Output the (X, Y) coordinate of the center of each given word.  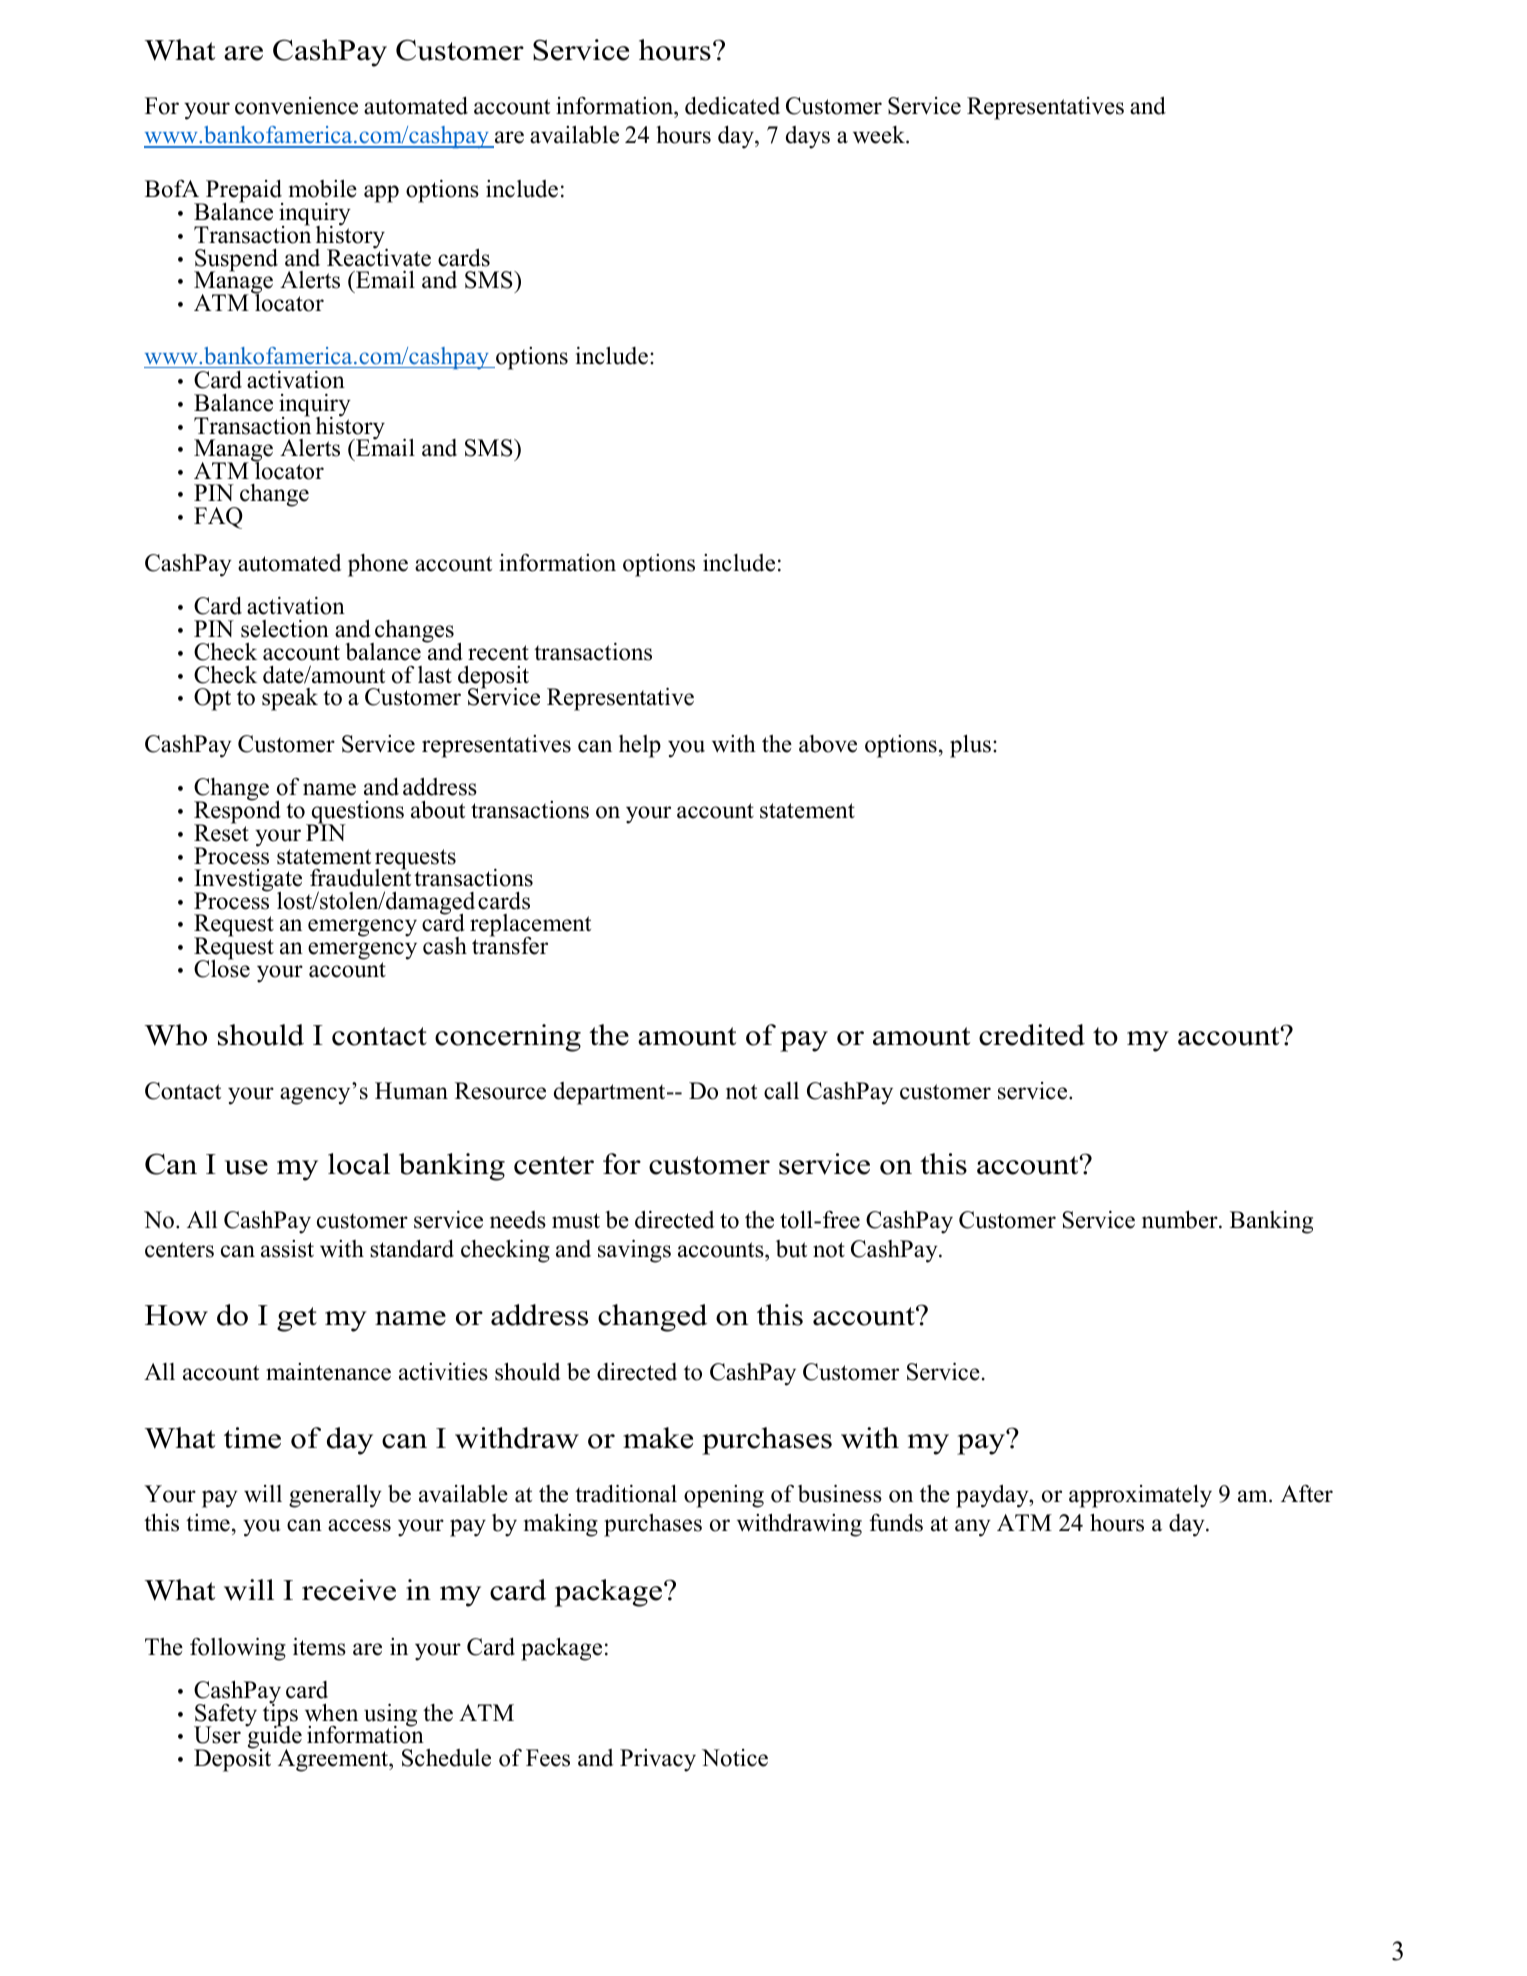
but (791, 1249)
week (880, 135)
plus (970, 746)
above (828, 744)
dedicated (732, 106)
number (1181, 1219)
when (331, 1712)
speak (290, 699)
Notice (735, 1758)
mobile (323, 188)
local (359, 1164)
